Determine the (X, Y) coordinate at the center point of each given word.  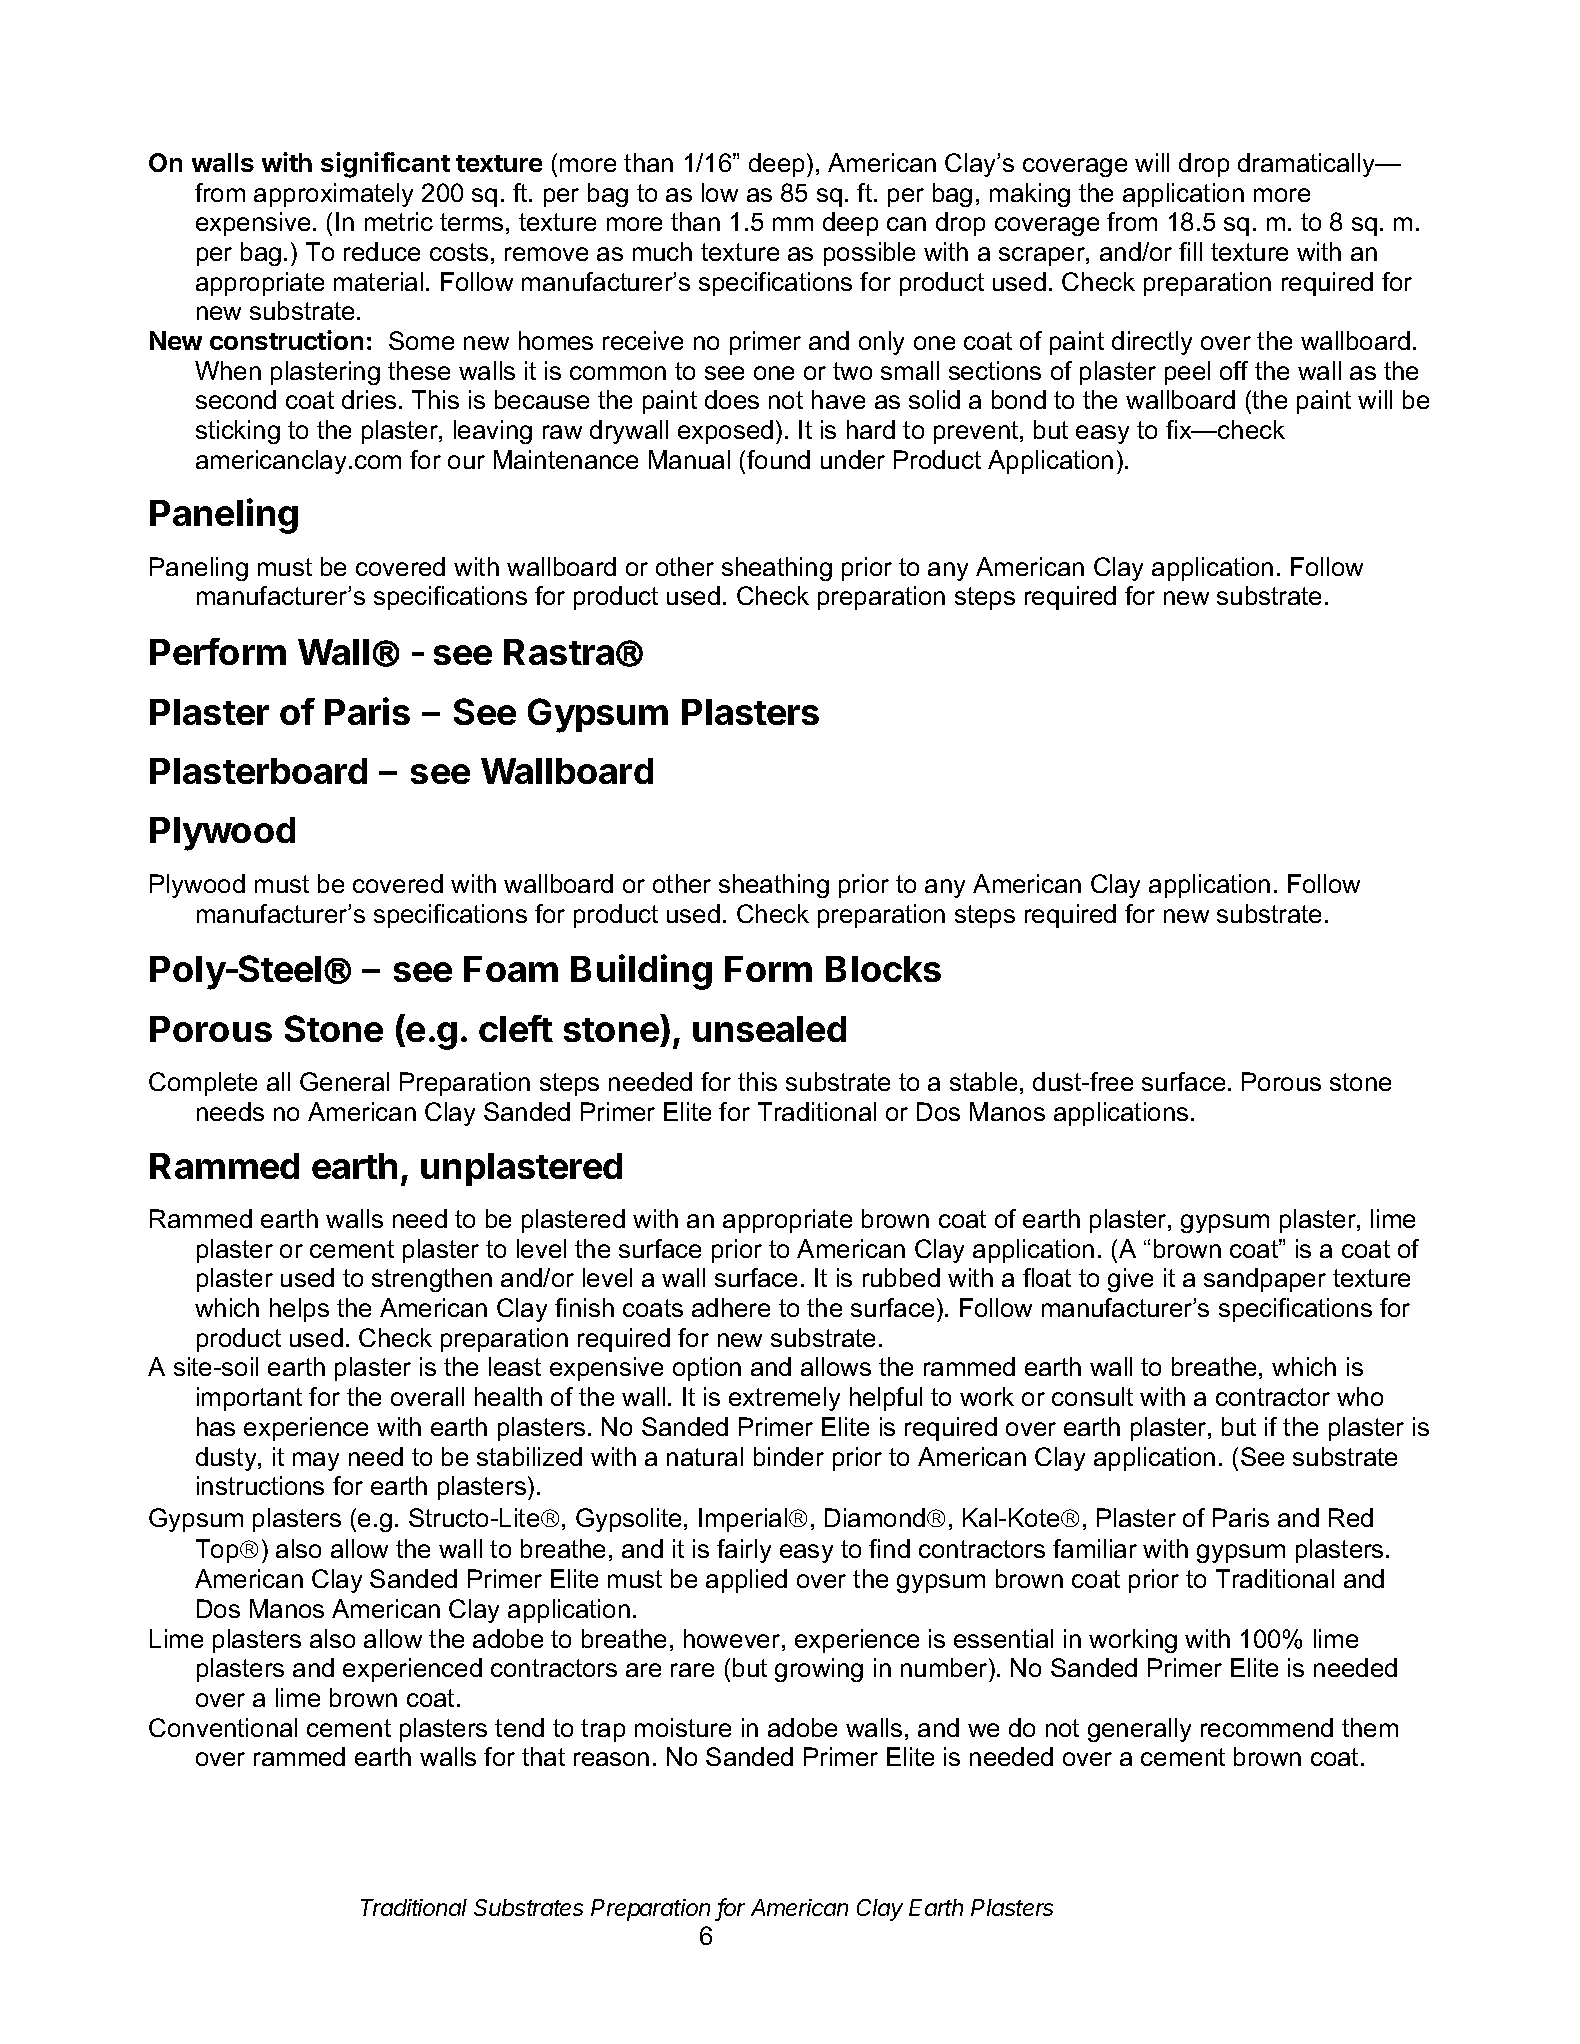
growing (819, 1670)
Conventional (223, 1727)
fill (1190, 251)
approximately (333, 195)
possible (869, 254)
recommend (1267, 1727)
